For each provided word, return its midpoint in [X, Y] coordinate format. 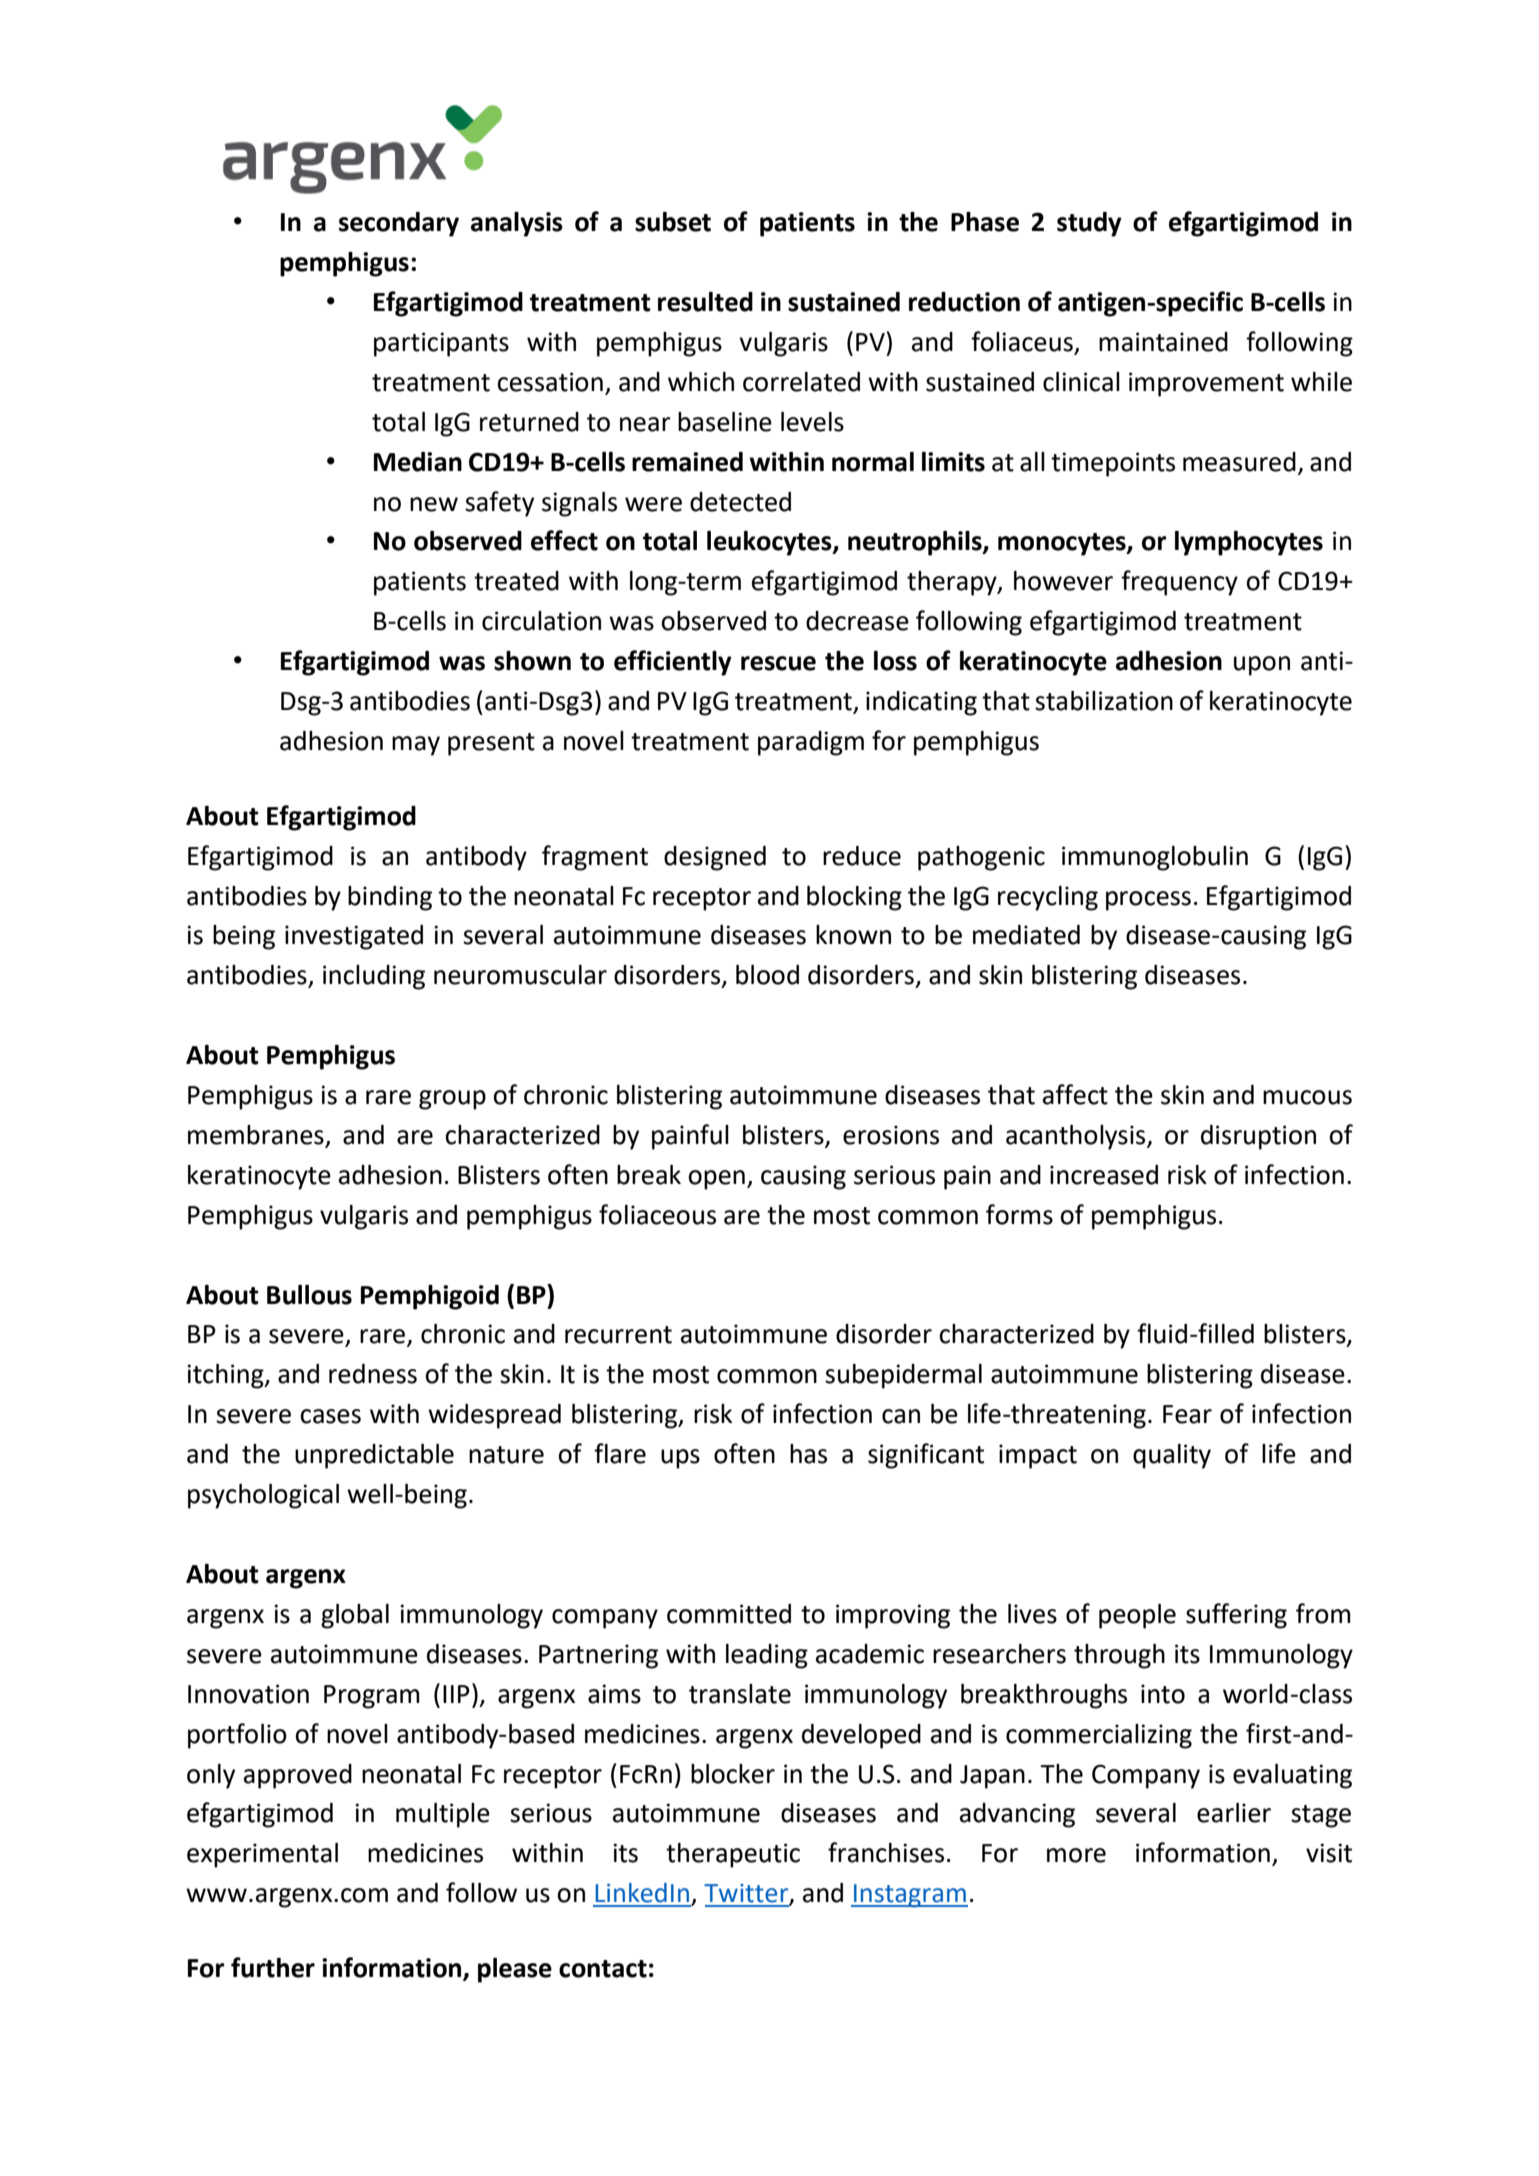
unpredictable [374, 1456]
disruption [1258, 1137]
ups [680, 1459]
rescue [778, 663]
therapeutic [733, 1855]
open [716, 1180]
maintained [1163, 342]
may [416, 746]
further [273, 1967]
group [452, 1100]
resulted [705, 302]
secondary [399, 224]
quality [1172, 1456]
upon [1262, 666]
